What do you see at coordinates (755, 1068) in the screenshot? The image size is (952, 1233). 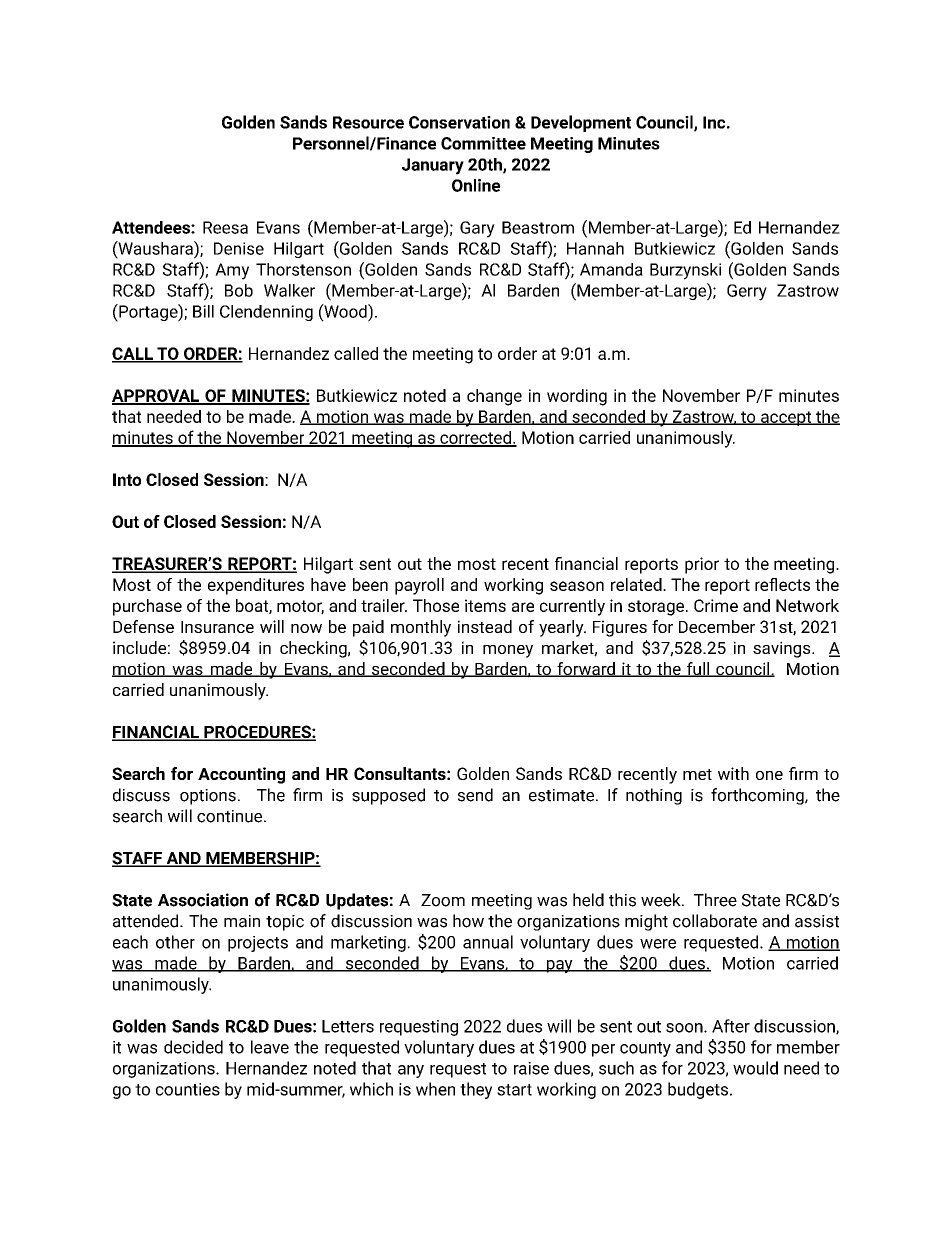 I see `would` at bounding box center [755, 1068].
